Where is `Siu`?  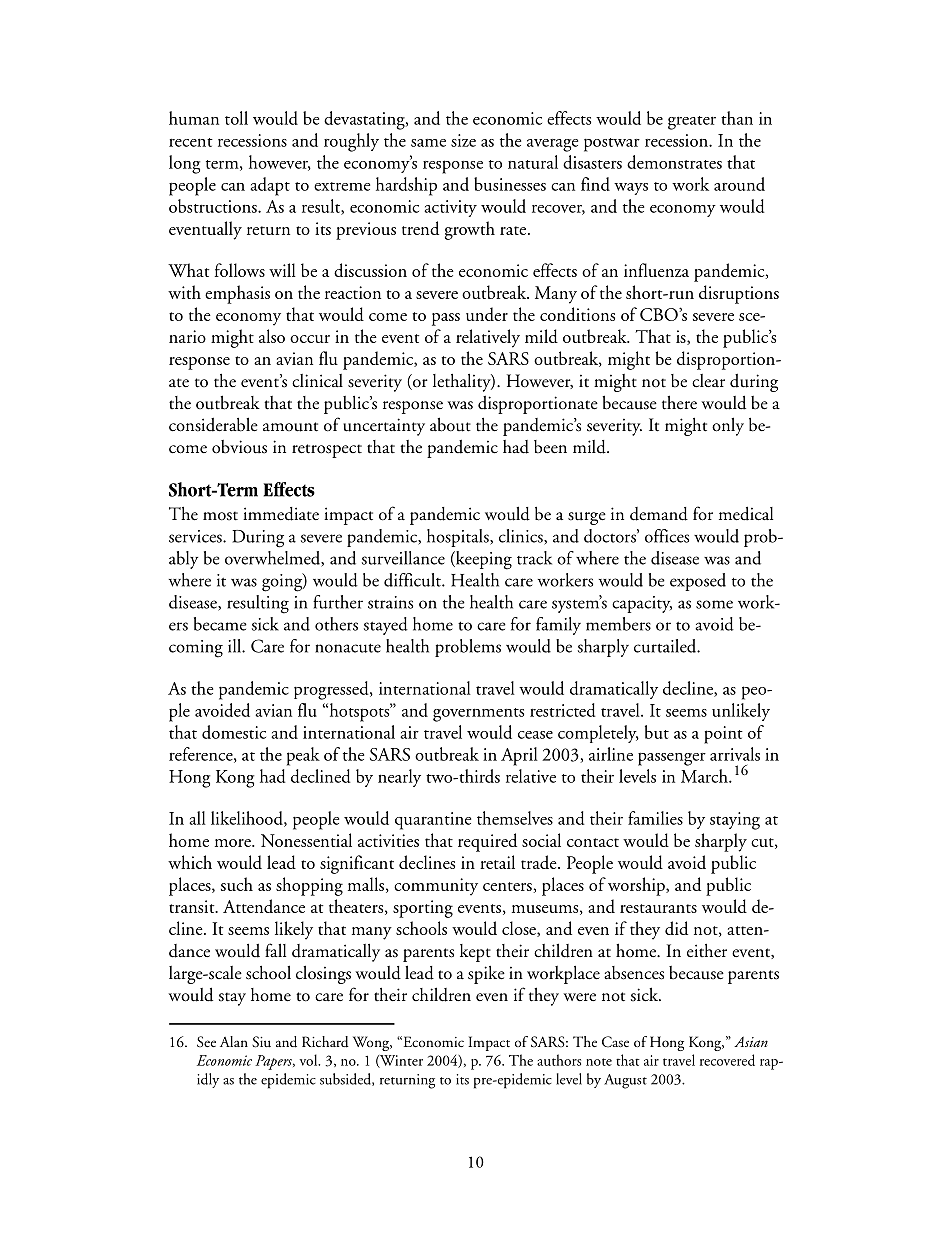
Siu is located at coordinates (261, 1042).
